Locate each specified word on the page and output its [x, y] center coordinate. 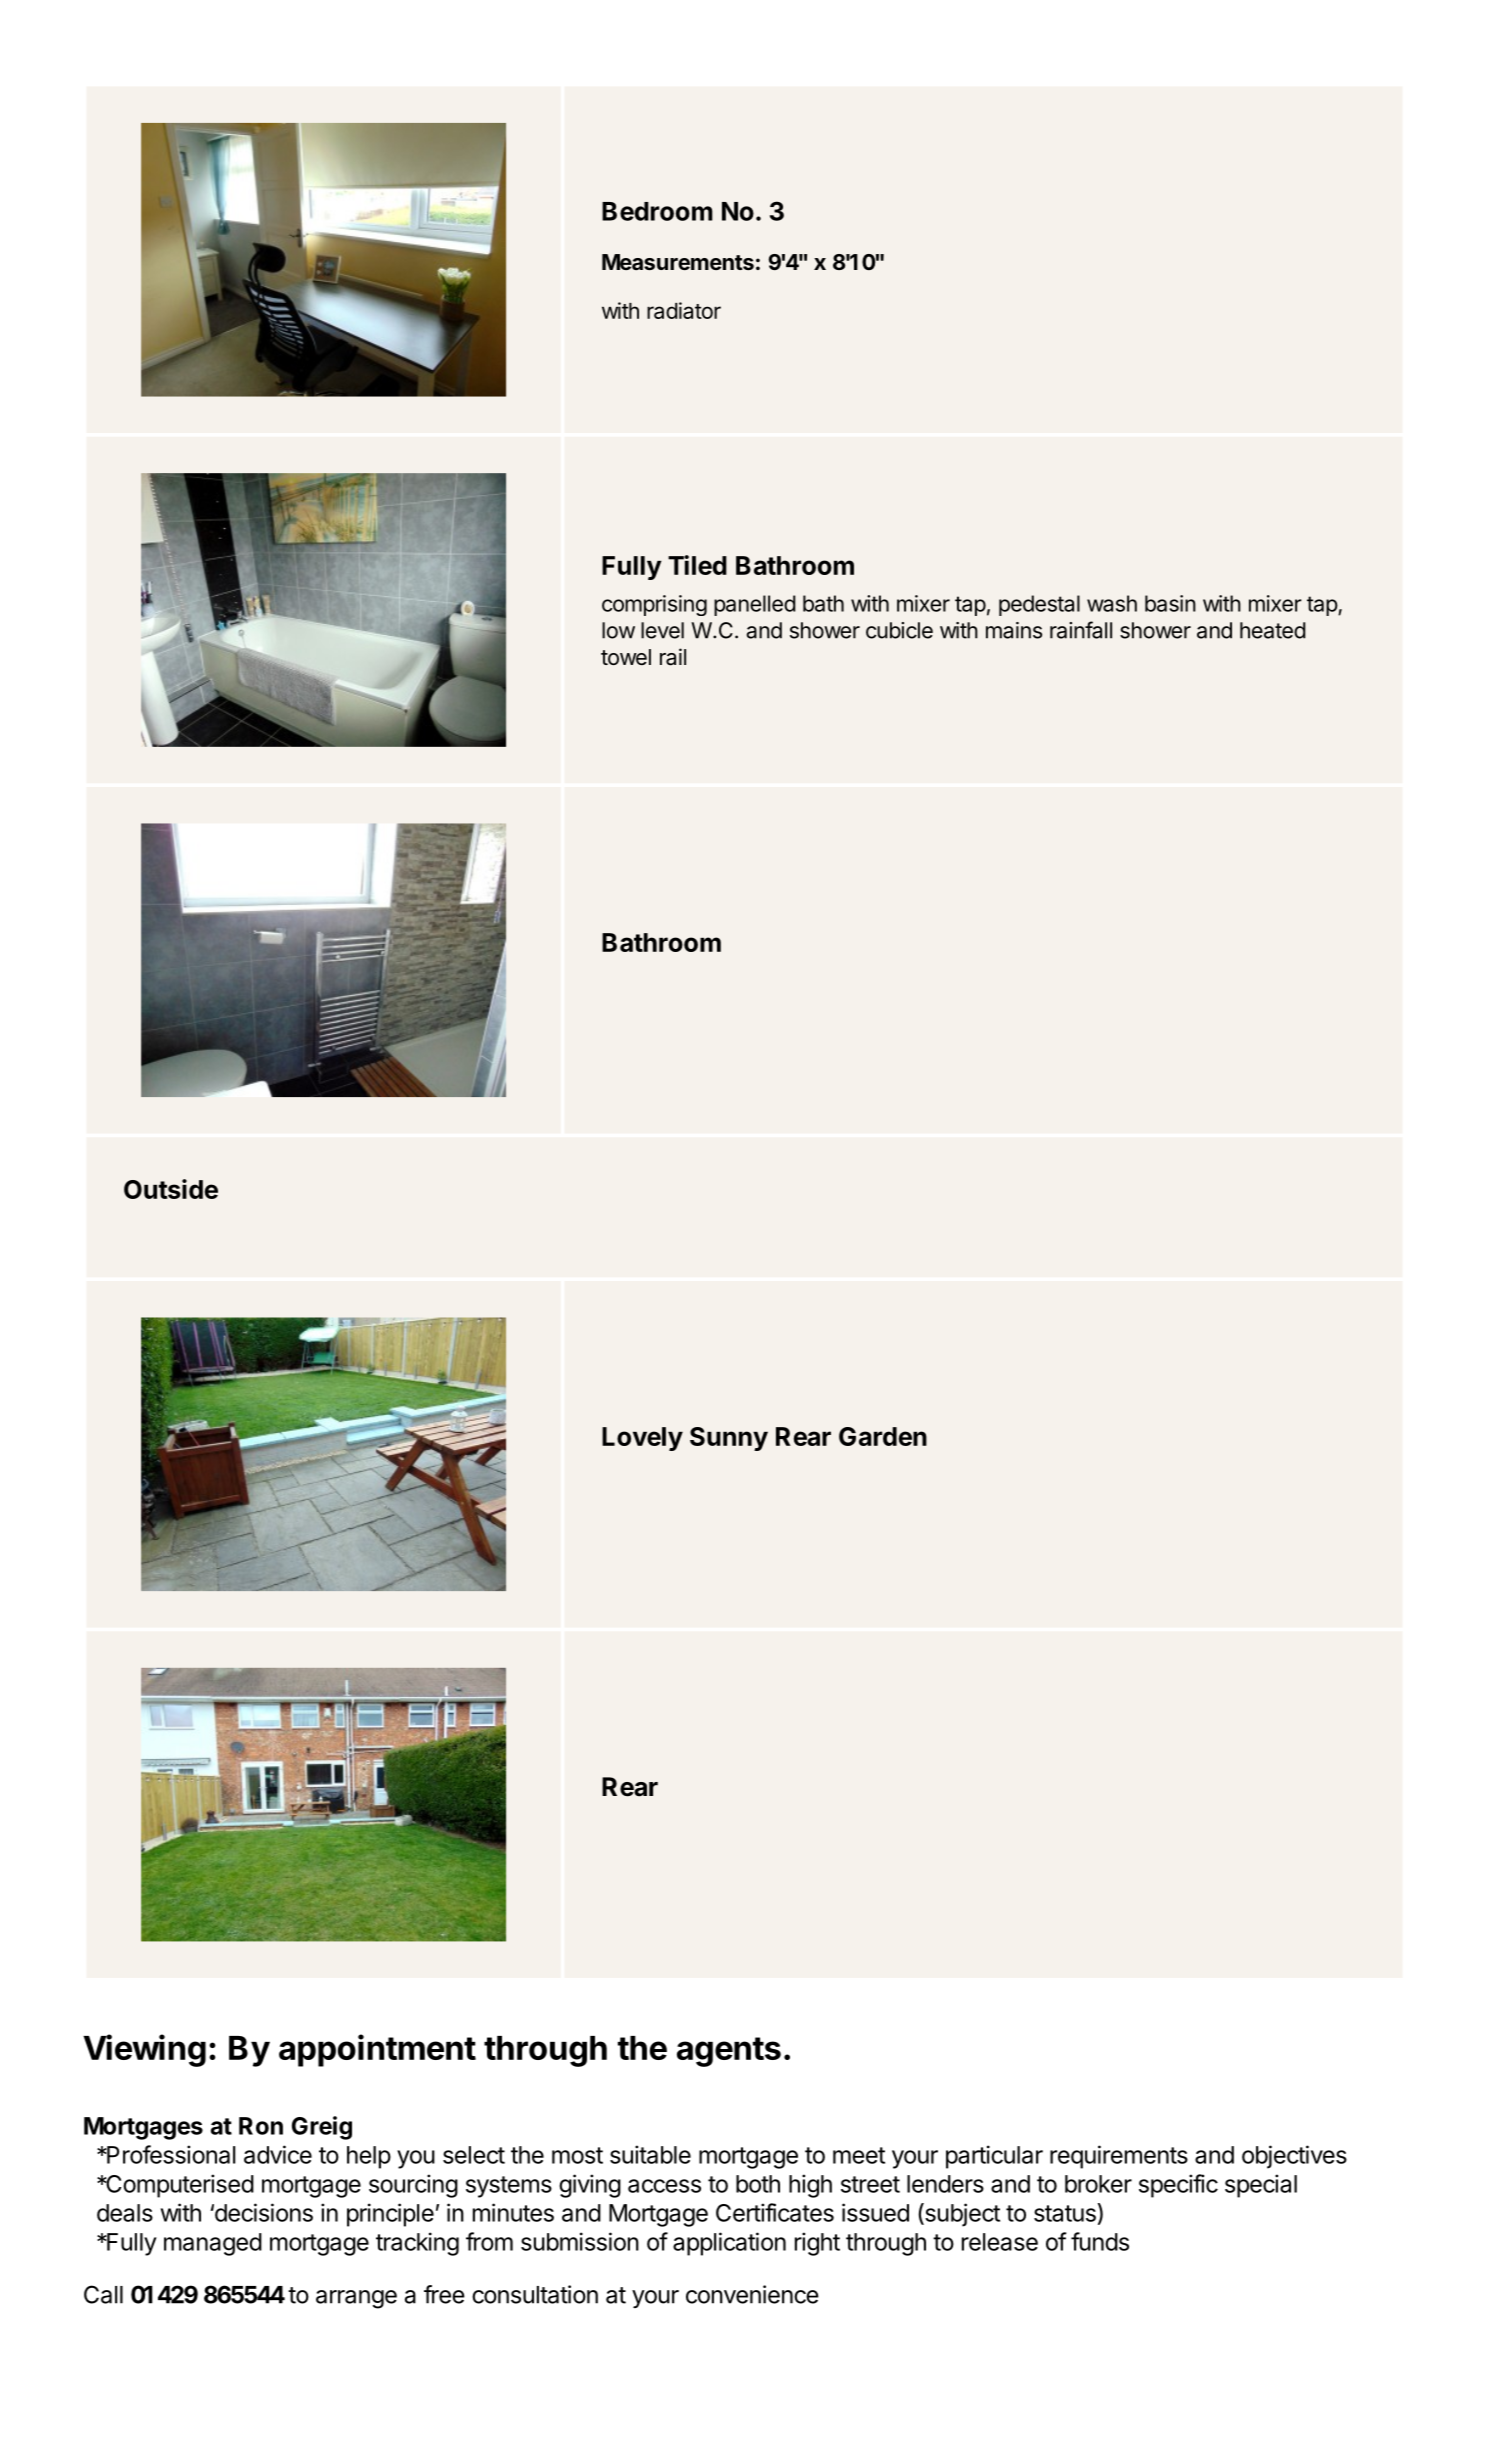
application [729, 2244]
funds [1100, 2241]
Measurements [678, 262]
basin [1170, 603]
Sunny [729, 1439]
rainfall [1081, 630]
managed [213, 2244]
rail [673, 657]
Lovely [642, 1439]
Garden [883, 1436]
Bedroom [657, 211]
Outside [171, 1189]
